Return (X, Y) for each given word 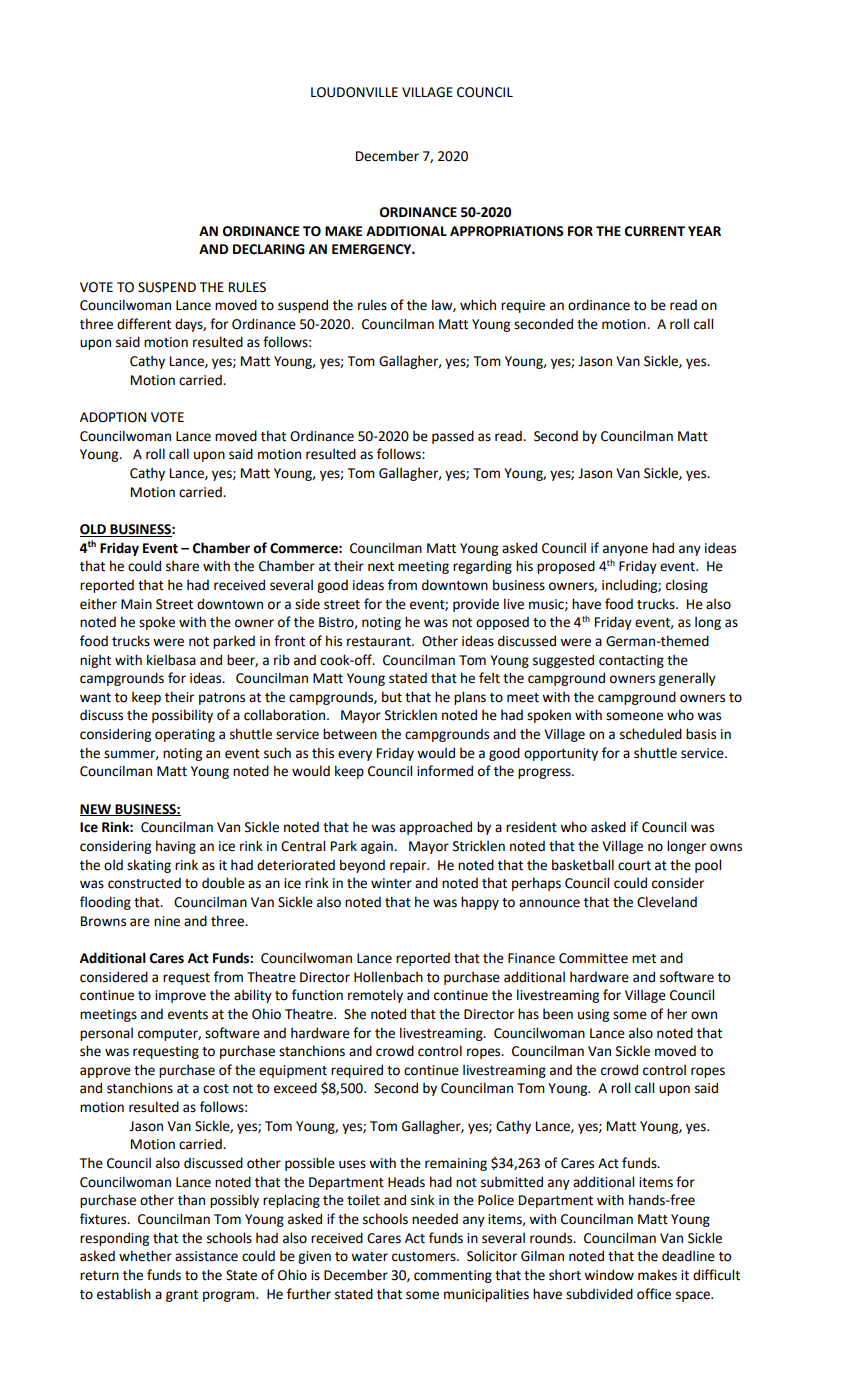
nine (167, 921)
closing (687, 586)
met (644, 959)
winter (391, 883)
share (182, 566)
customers (425, 1257)
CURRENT (655, 231)
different (144, 324)
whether (145, 1256)
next (381, 567)
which (478, 305)
